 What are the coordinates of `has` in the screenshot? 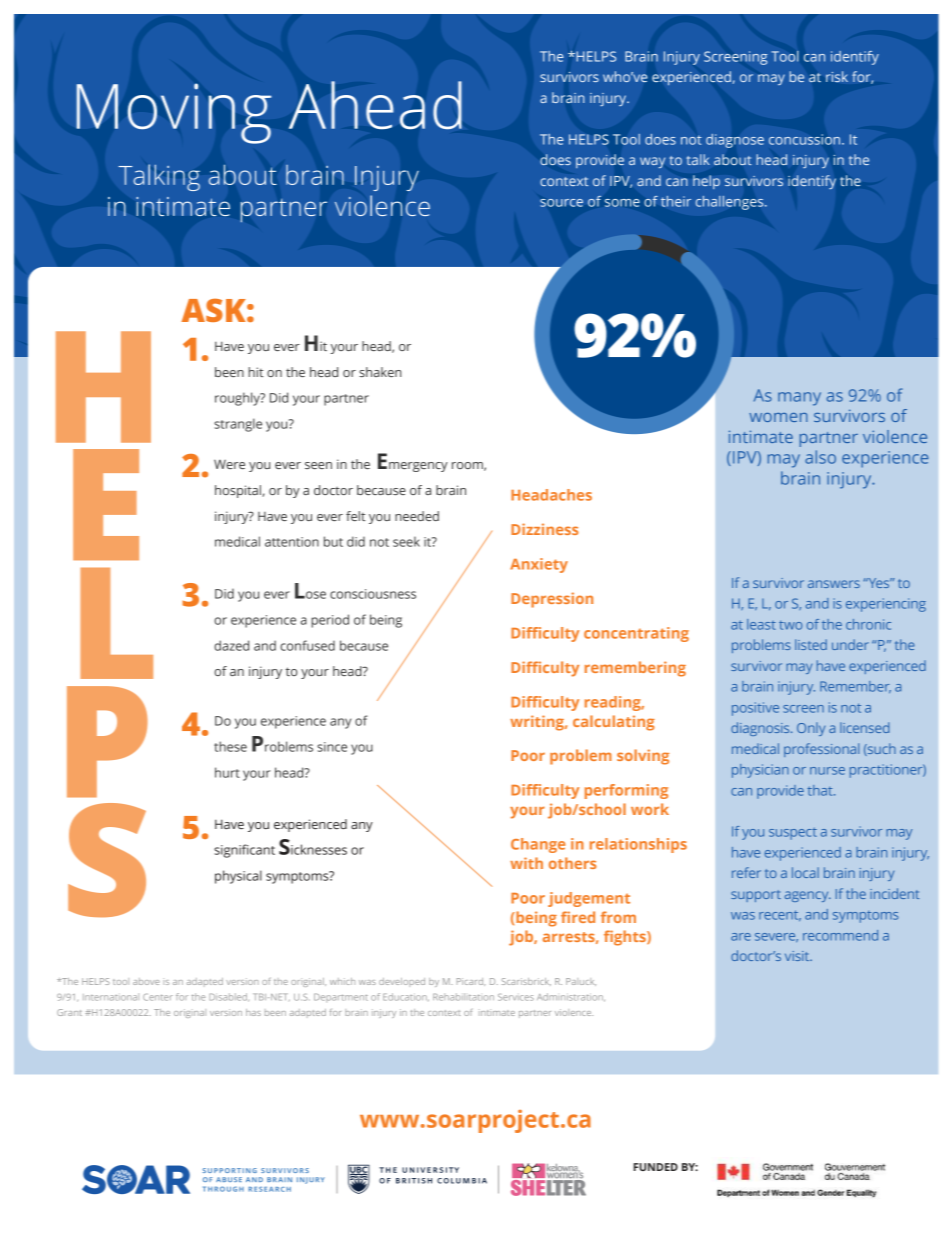 It's located at (253, 1012).
